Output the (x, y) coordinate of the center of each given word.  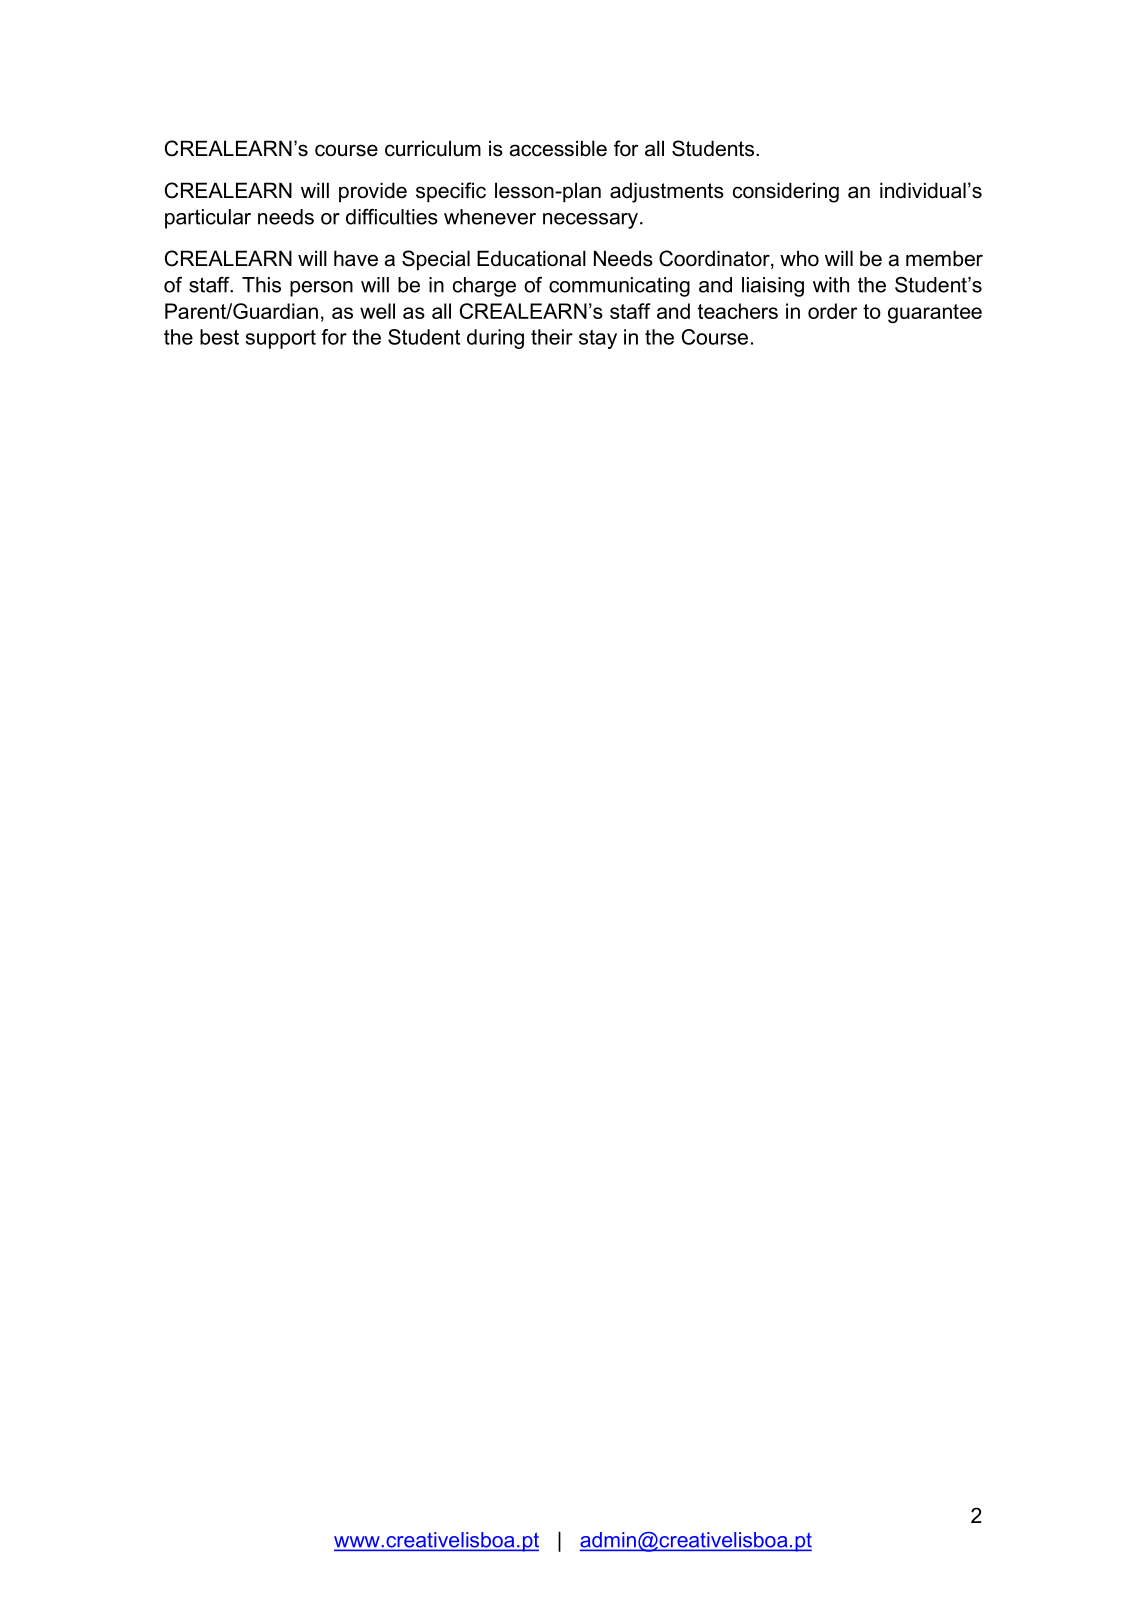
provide (373, 192)
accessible (558, 148)
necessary (592, 221)
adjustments (667, 192)
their (552, 337)
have (356, 258)
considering (786, 192)
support (281, 339)
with (831, 285)
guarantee (935, 313)
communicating (619, 287)
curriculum (433, 148)
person (321, 289)
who (799, 258)
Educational (531, 258)
